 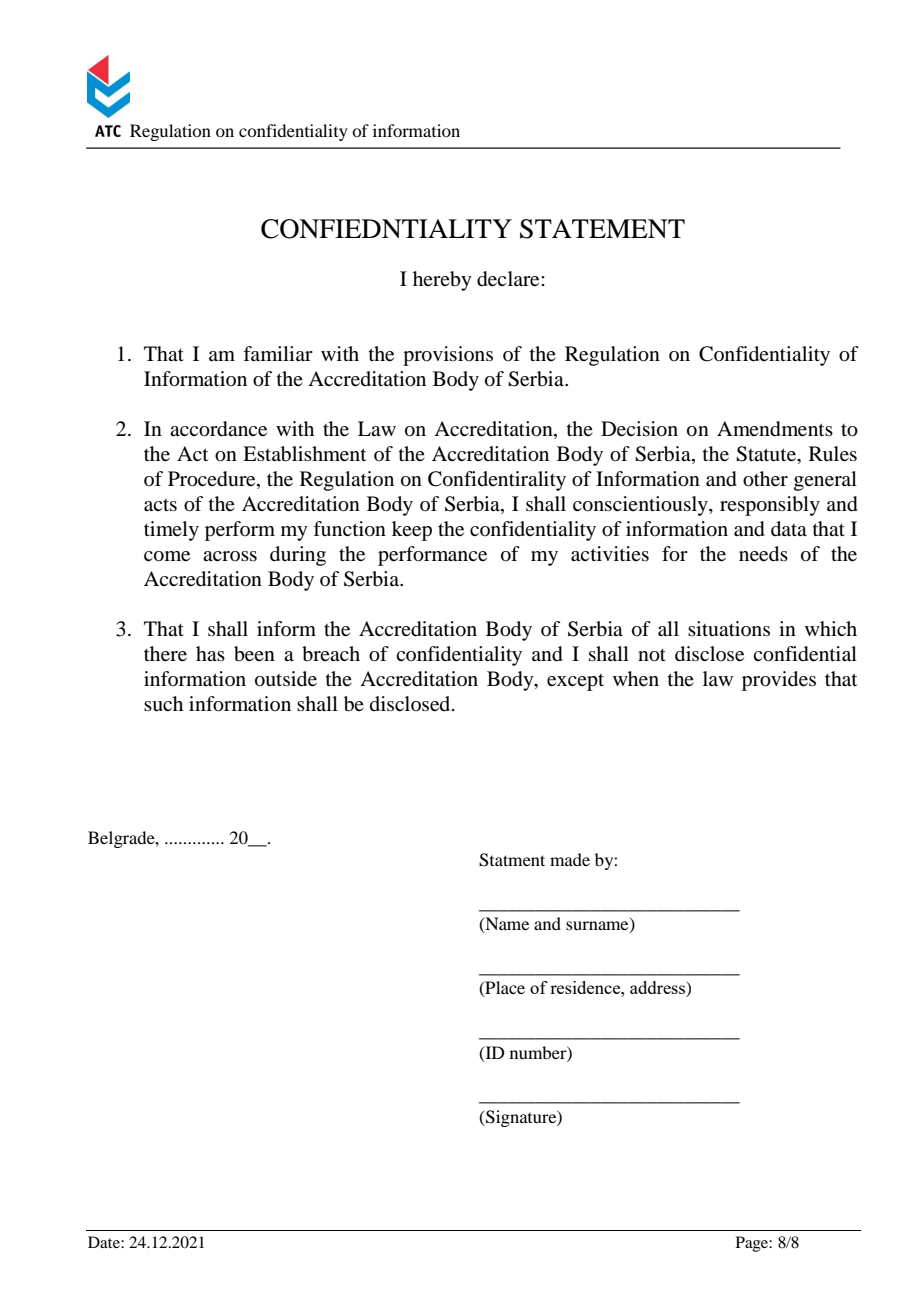 What do you see at coordinates (167, 556) in the page?
I see `come` at bounding box center [167, 556].
